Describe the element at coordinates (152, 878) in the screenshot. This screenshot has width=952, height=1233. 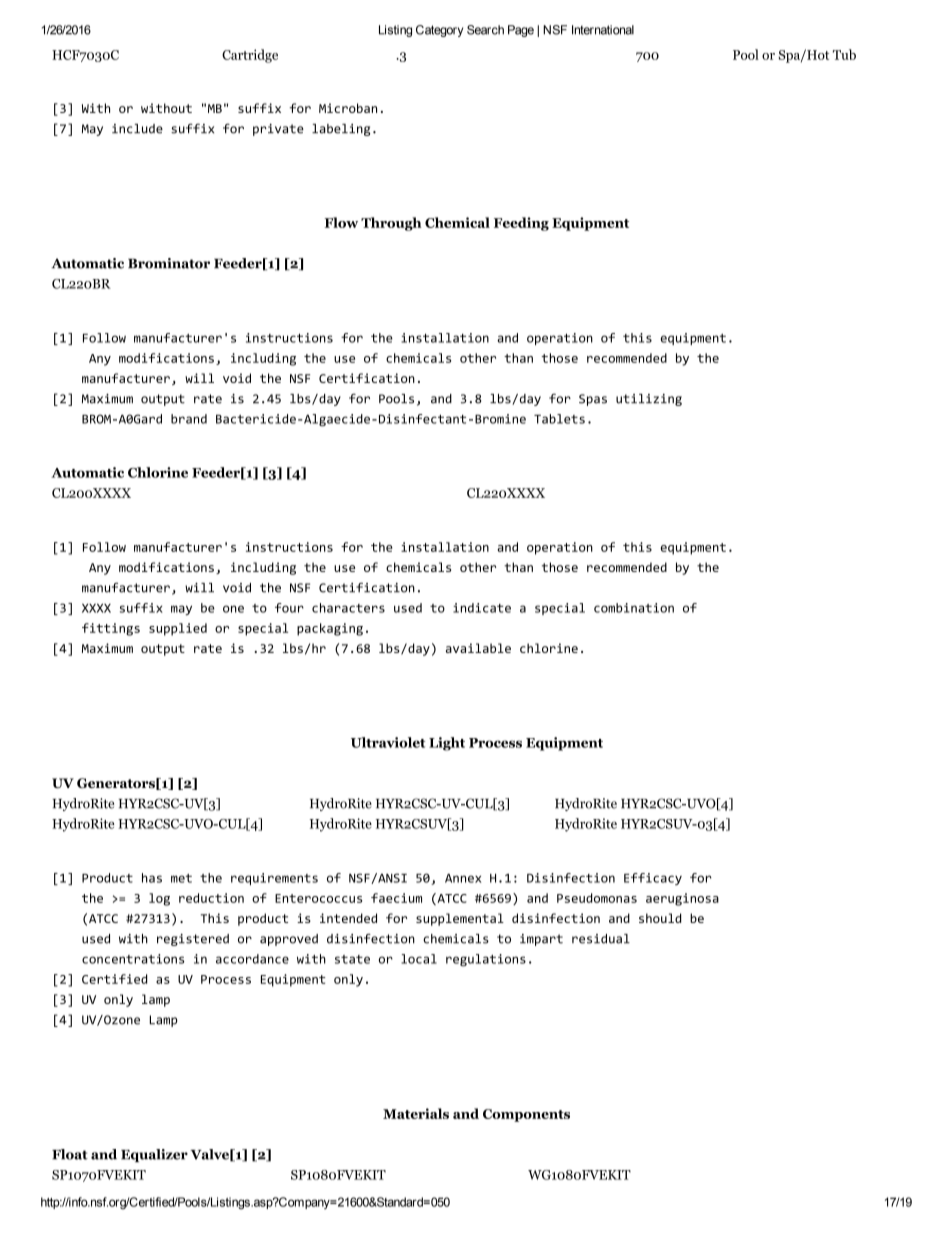
I see `has` at that location.
